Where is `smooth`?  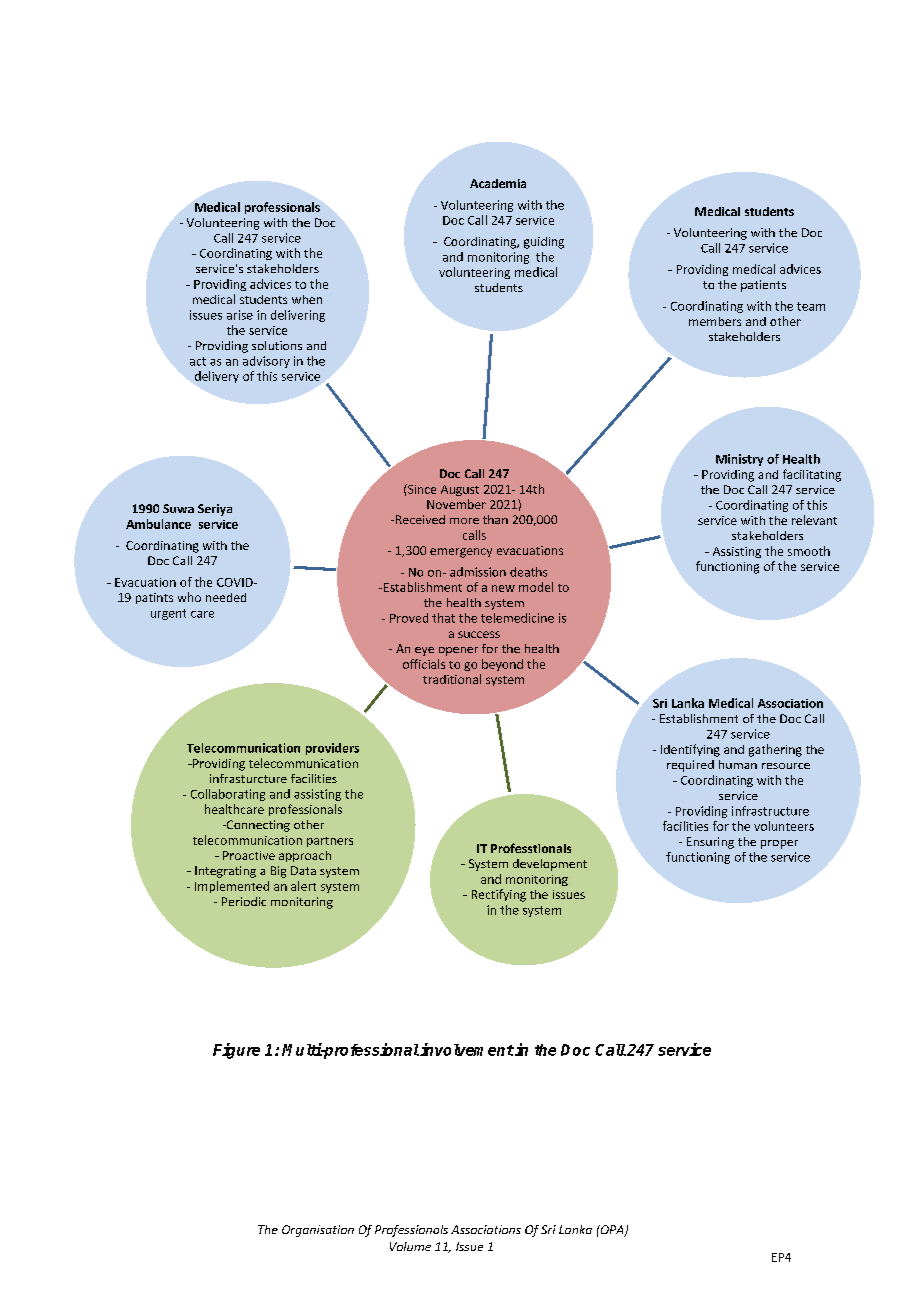
smooth is located at coordinates (809, 551).
